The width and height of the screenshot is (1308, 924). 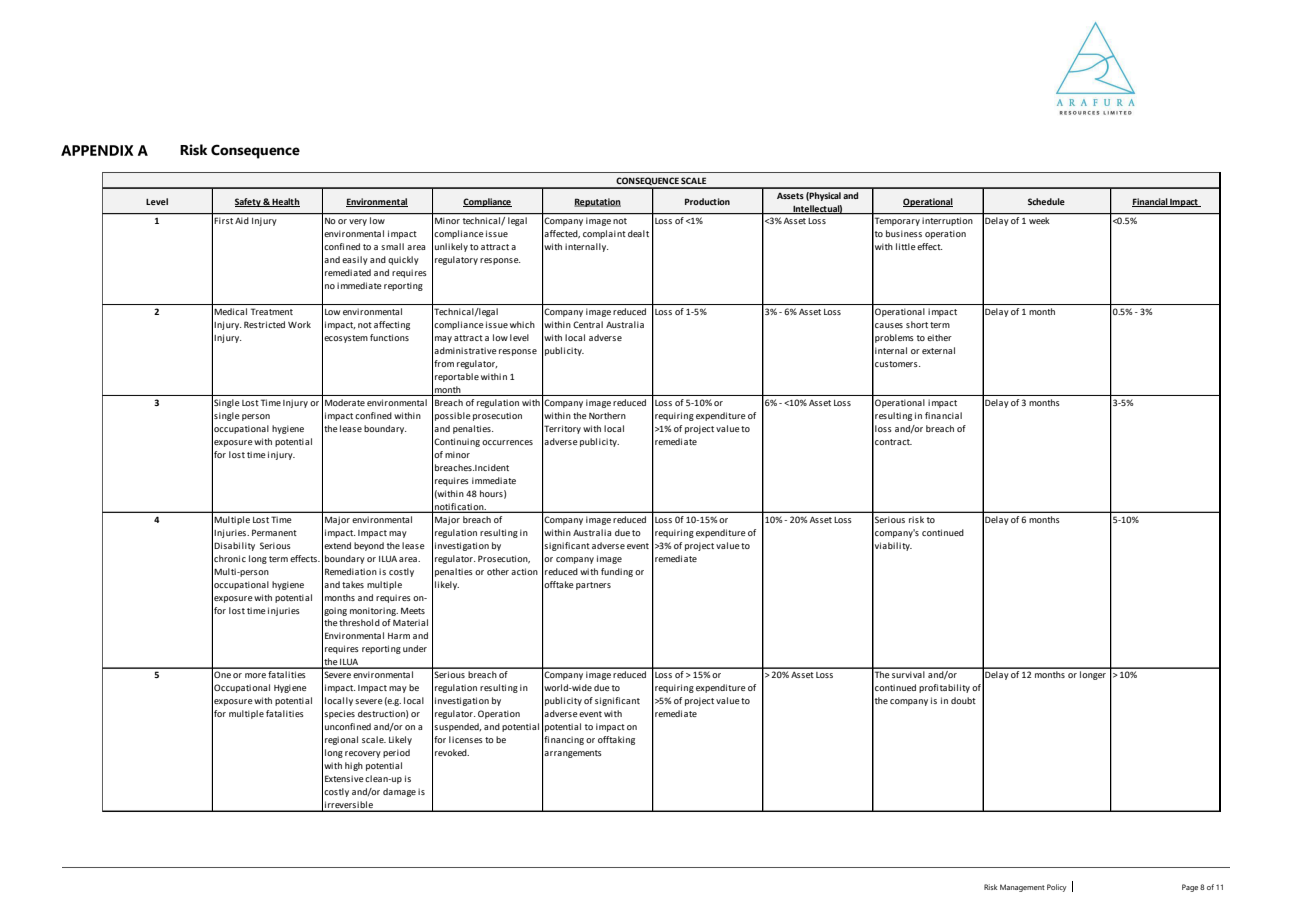 I want to click on week, so click(x=1039, y=220).
